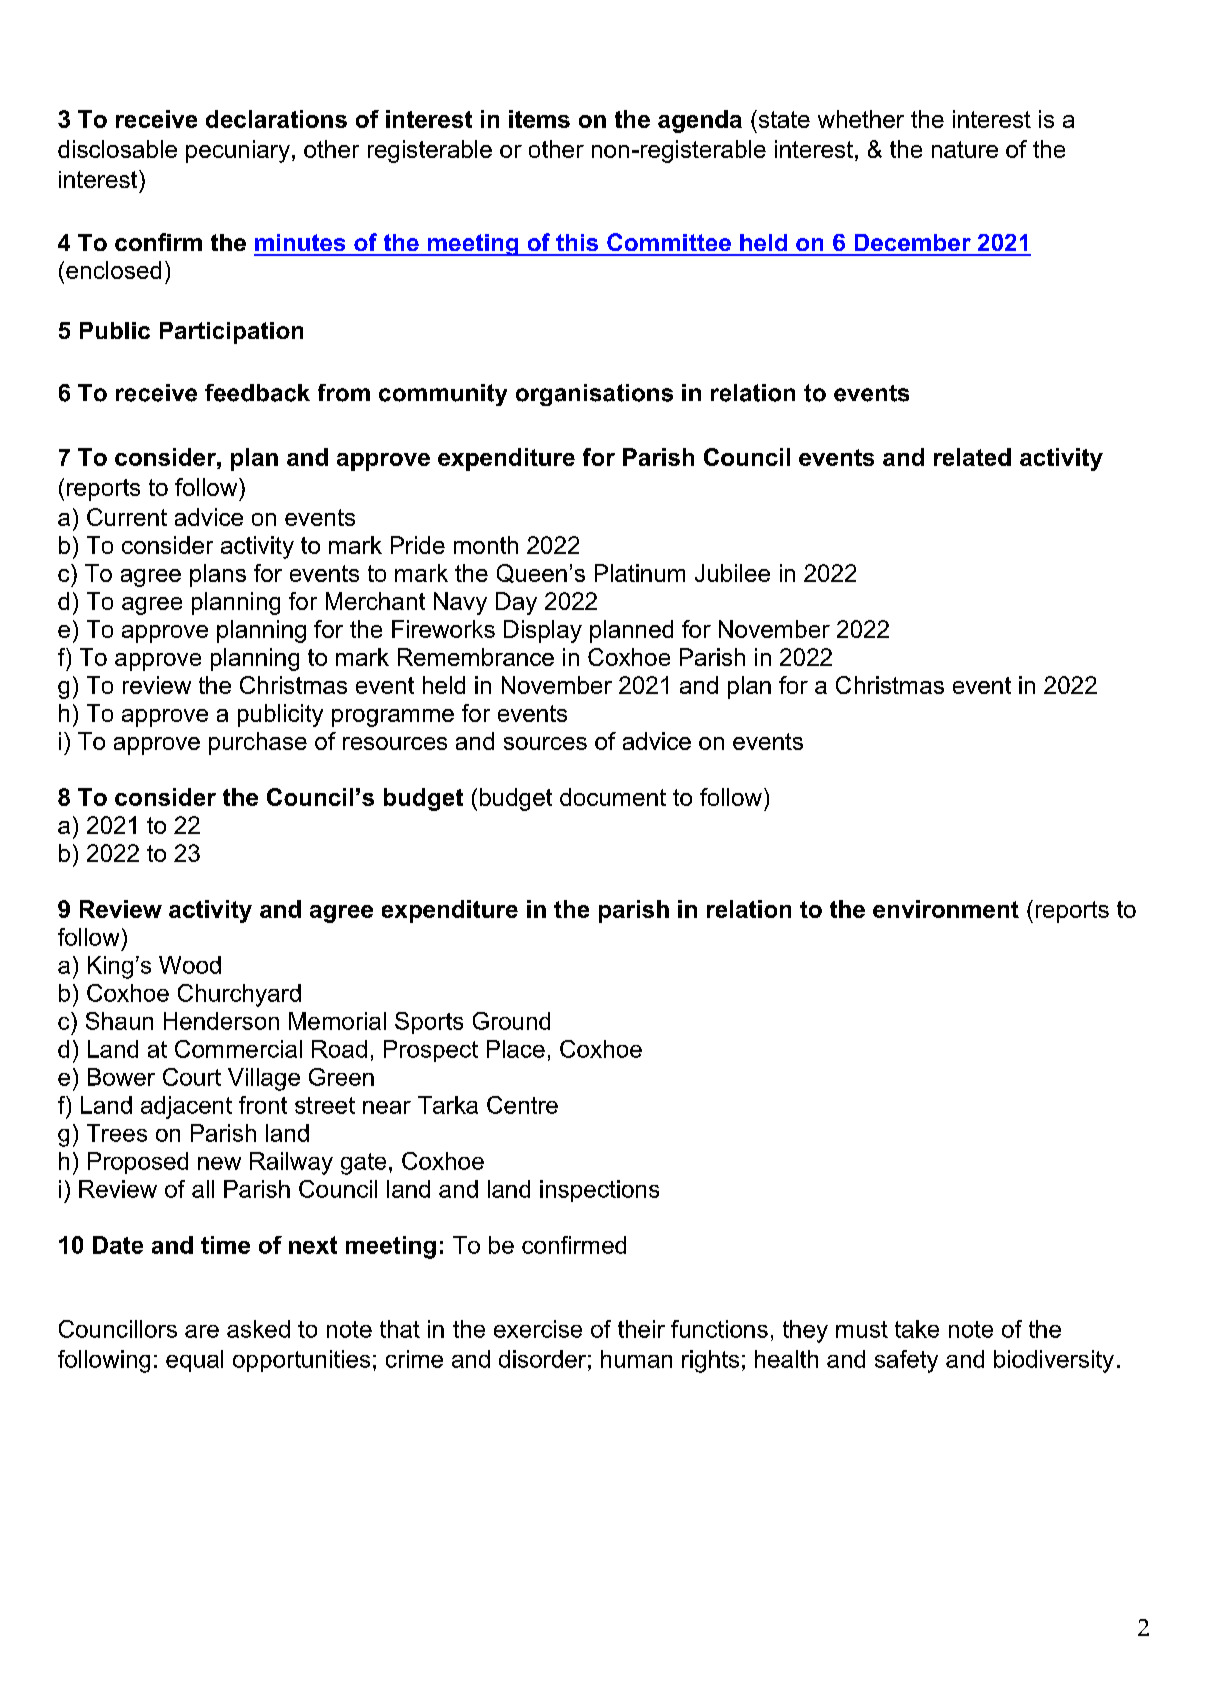 Image resolution: width=1207 pixels, height=1707 pixels. I want to click on exercise, so click(538, 1329).
